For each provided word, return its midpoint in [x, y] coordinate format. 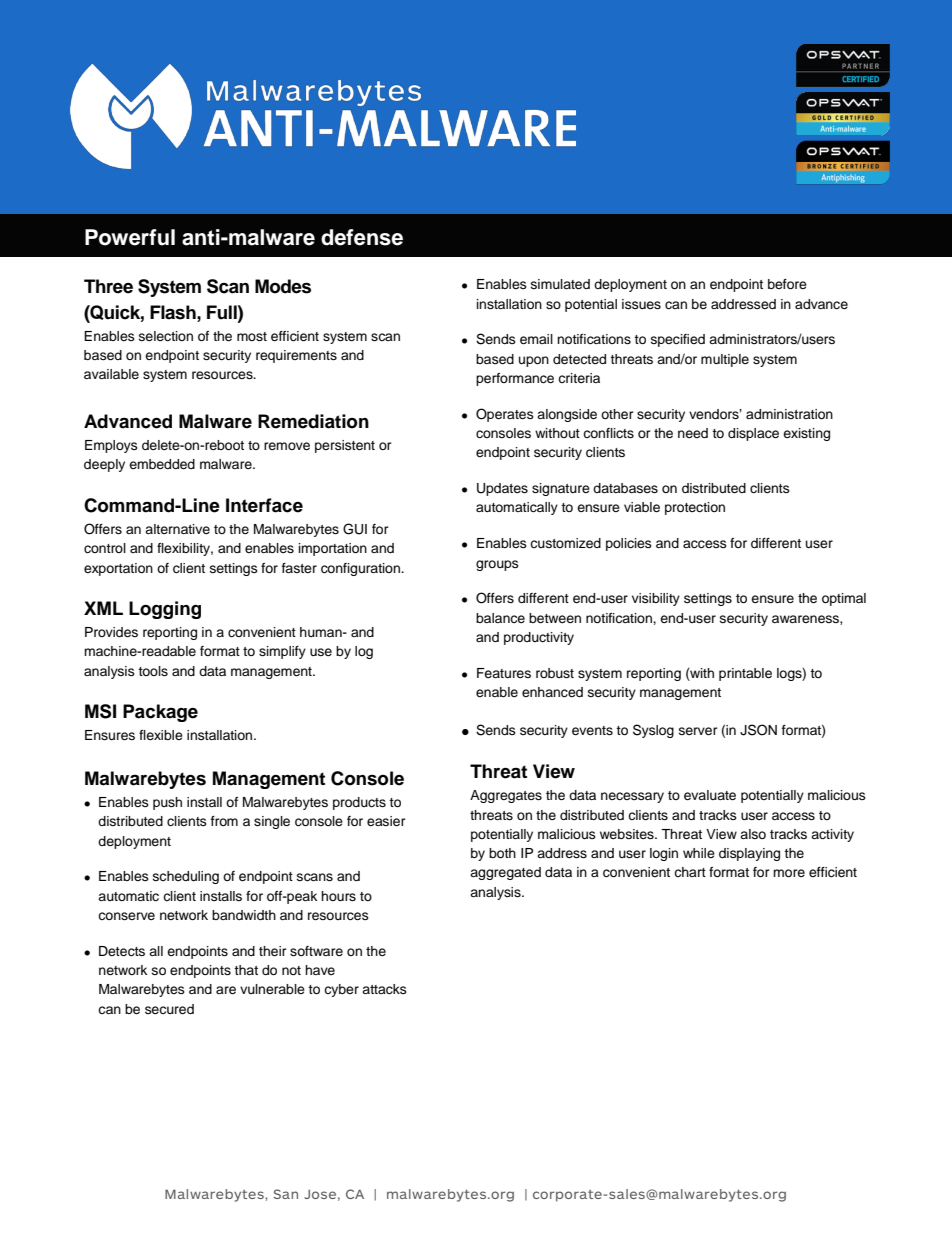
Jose [320, 1194]
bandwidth [244, 915]
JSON [758, 730]
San [285, 1194]
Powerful [130, 237]
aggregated [505, 873]
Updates [502, 489]
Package [160, 713]
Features [504, 673]
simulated [560, 284]
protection [695, 508]
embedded [162, 464]
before [787, 284]
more [789, 873]
